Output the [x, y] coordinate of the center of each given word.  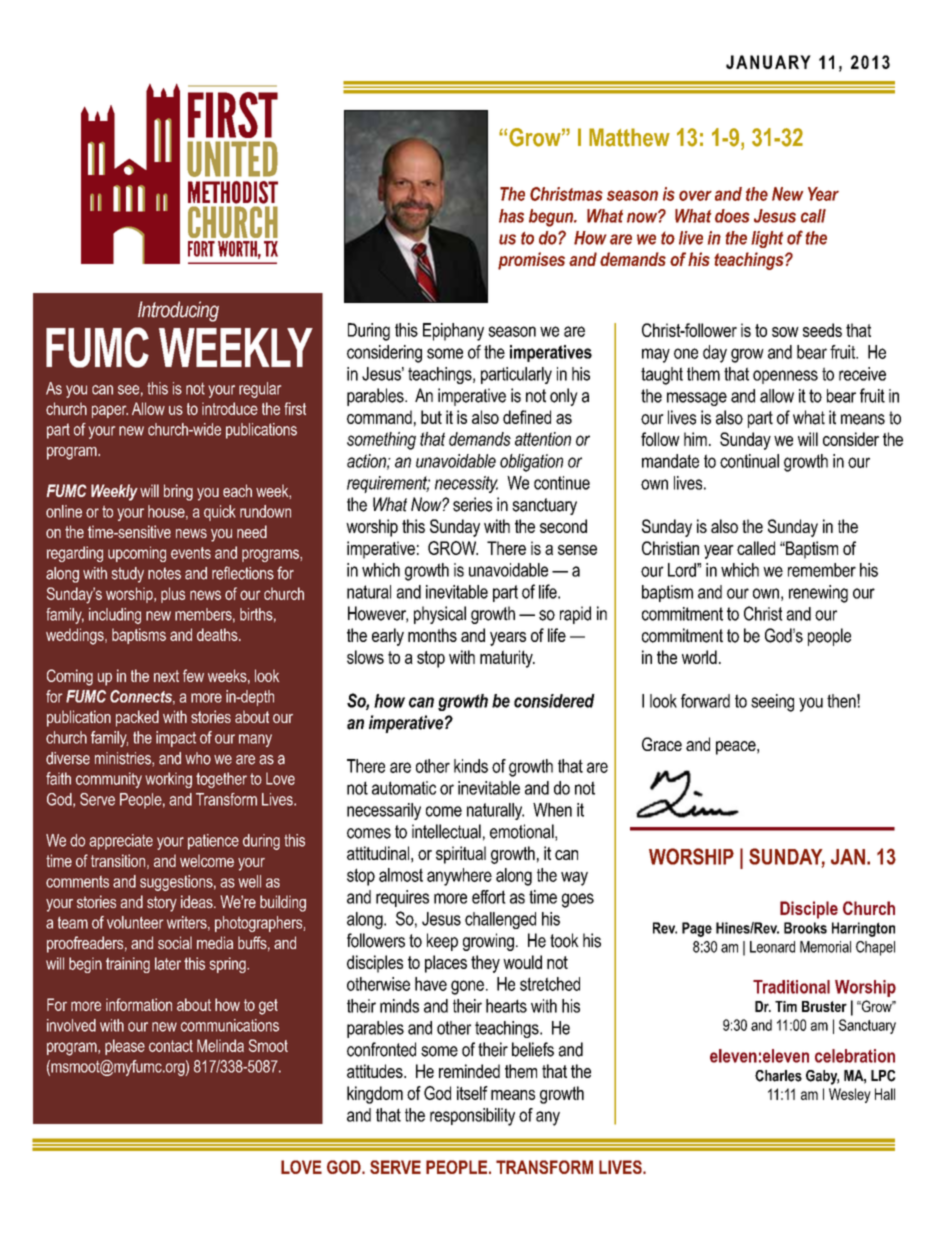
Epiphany [453, 332]
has [511, 216]
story [162, 904]
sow [785, 332]
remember [822, 570]
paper [110, 411]
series [472, 504]
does [732, 216]
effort [489, 897]
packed [137, 718]
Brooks [805, 928]
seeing [772, 703]
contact [171, 1046]
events [191, 553]
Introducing [178, 311]
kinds [471, 766]
